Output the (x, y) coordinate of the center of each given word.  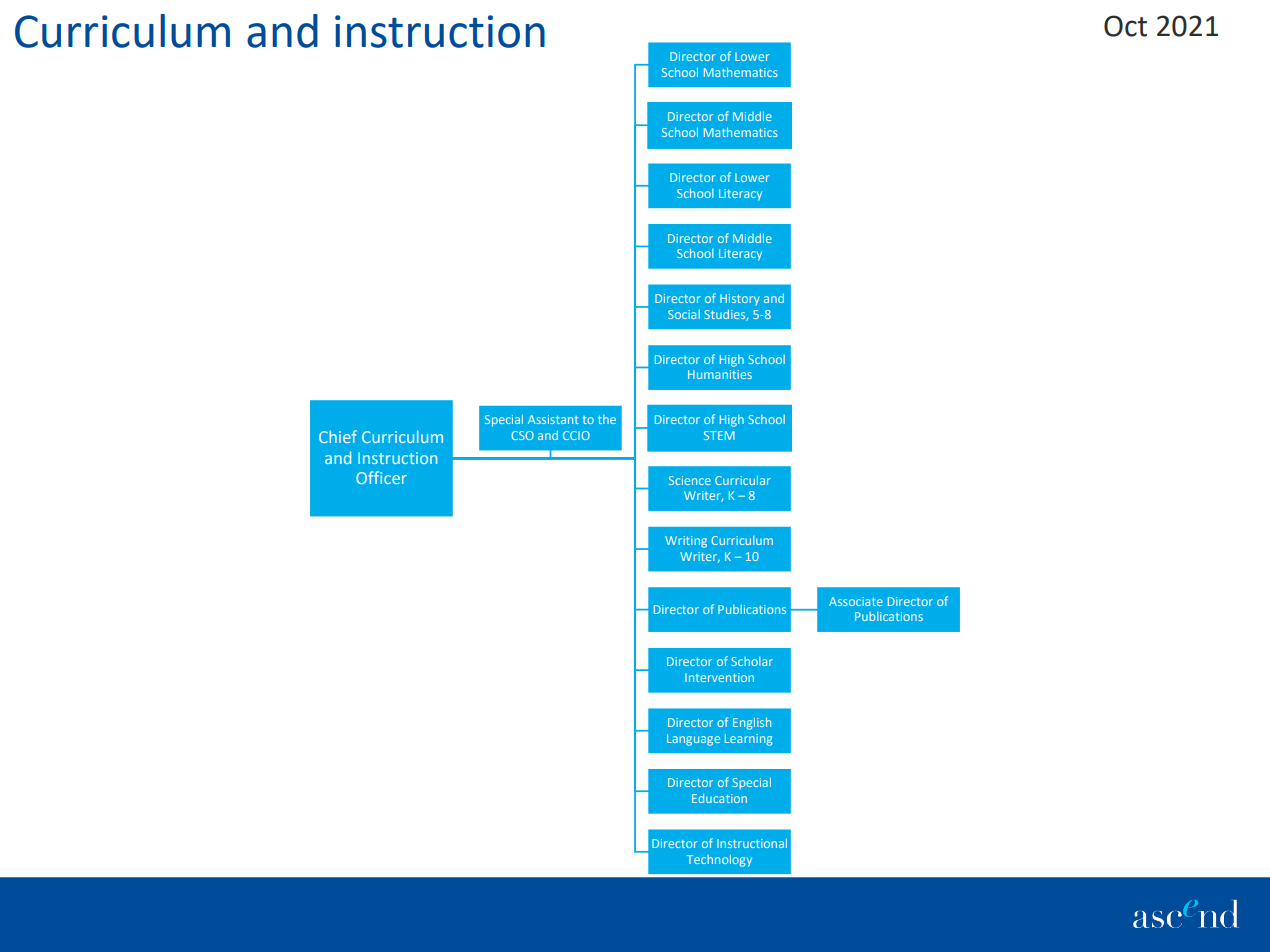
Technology (719, 860)
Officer (381, 477)
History (740, 300)
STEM (719, 435)
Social (684, 314)
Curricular (743, 480)
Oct (1125, 26)
